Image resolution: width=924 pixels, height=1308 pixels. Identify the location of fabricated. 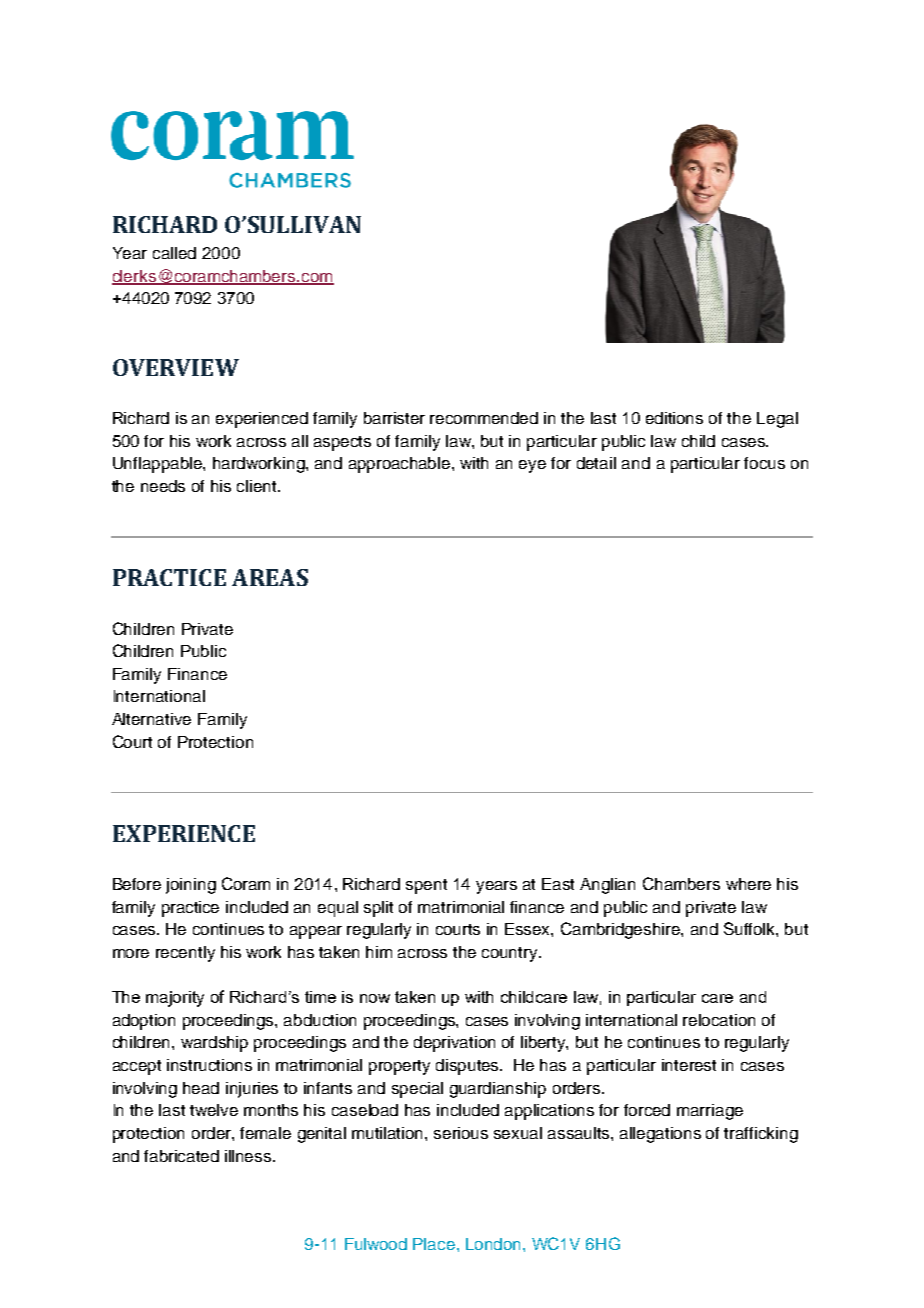
(181, 1156).
